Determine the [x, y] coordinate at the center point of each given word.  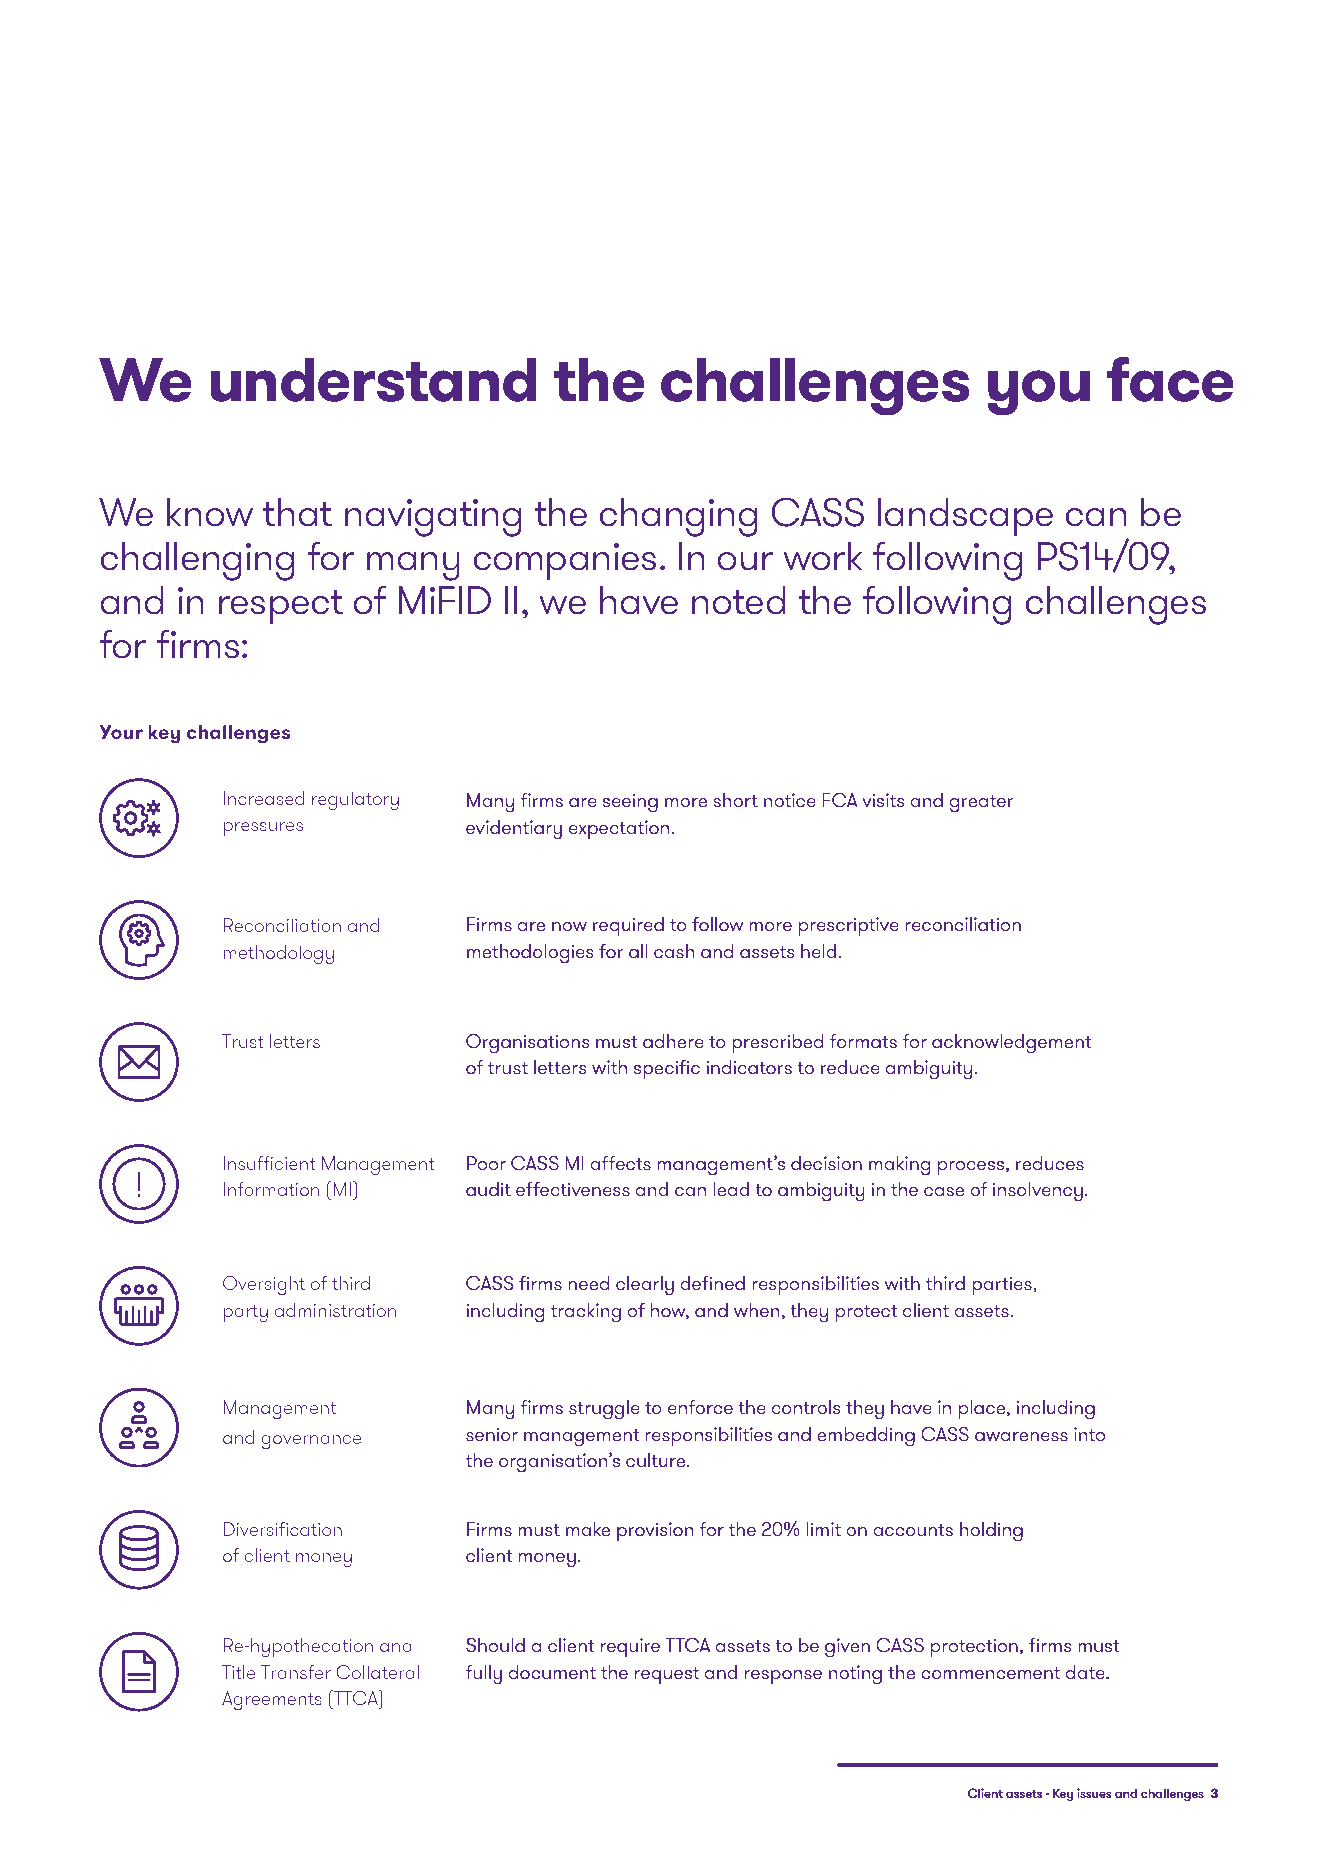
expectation [620, 829]
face [1170, 379]
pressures [263, 829]
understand [373, 379]
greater [982, 804]
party [246, 1313]
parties [1003, 1285]
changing [678, 517]
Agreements [272, 1700]
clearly [645, 1286]
